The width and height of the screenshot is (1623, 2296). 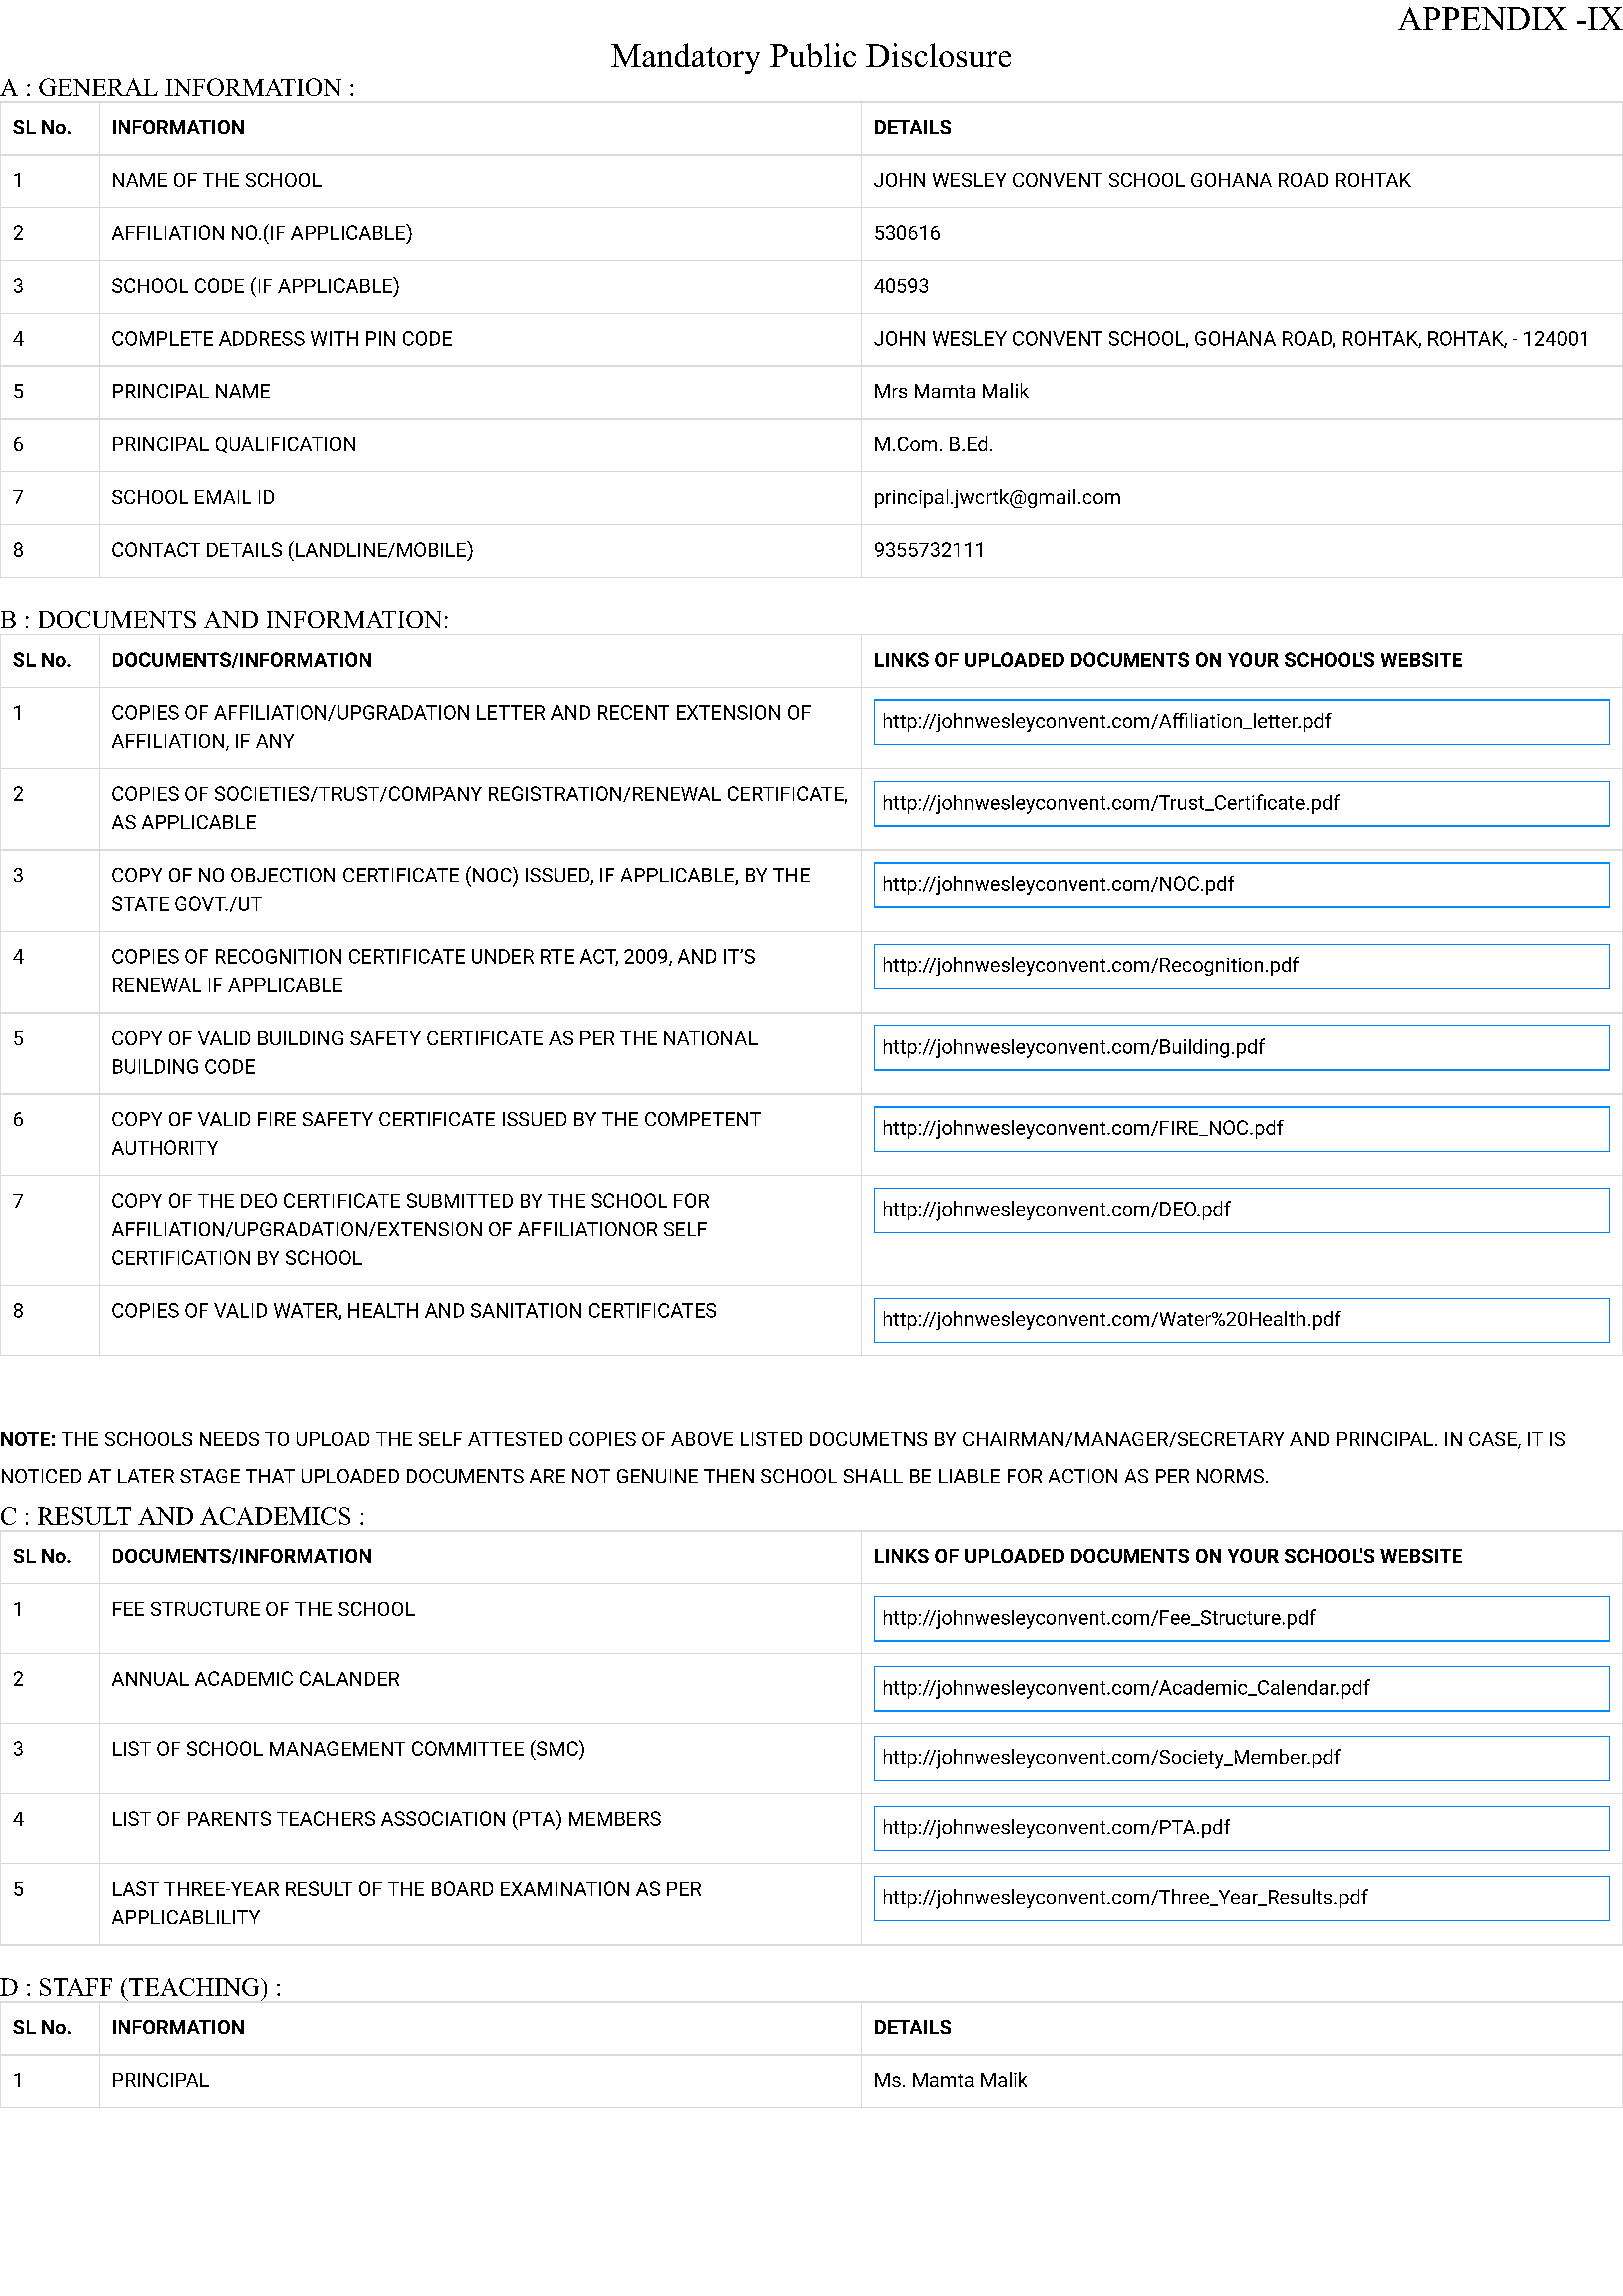 I want to click on COMPETENT, so click(x=703, y=1119).
